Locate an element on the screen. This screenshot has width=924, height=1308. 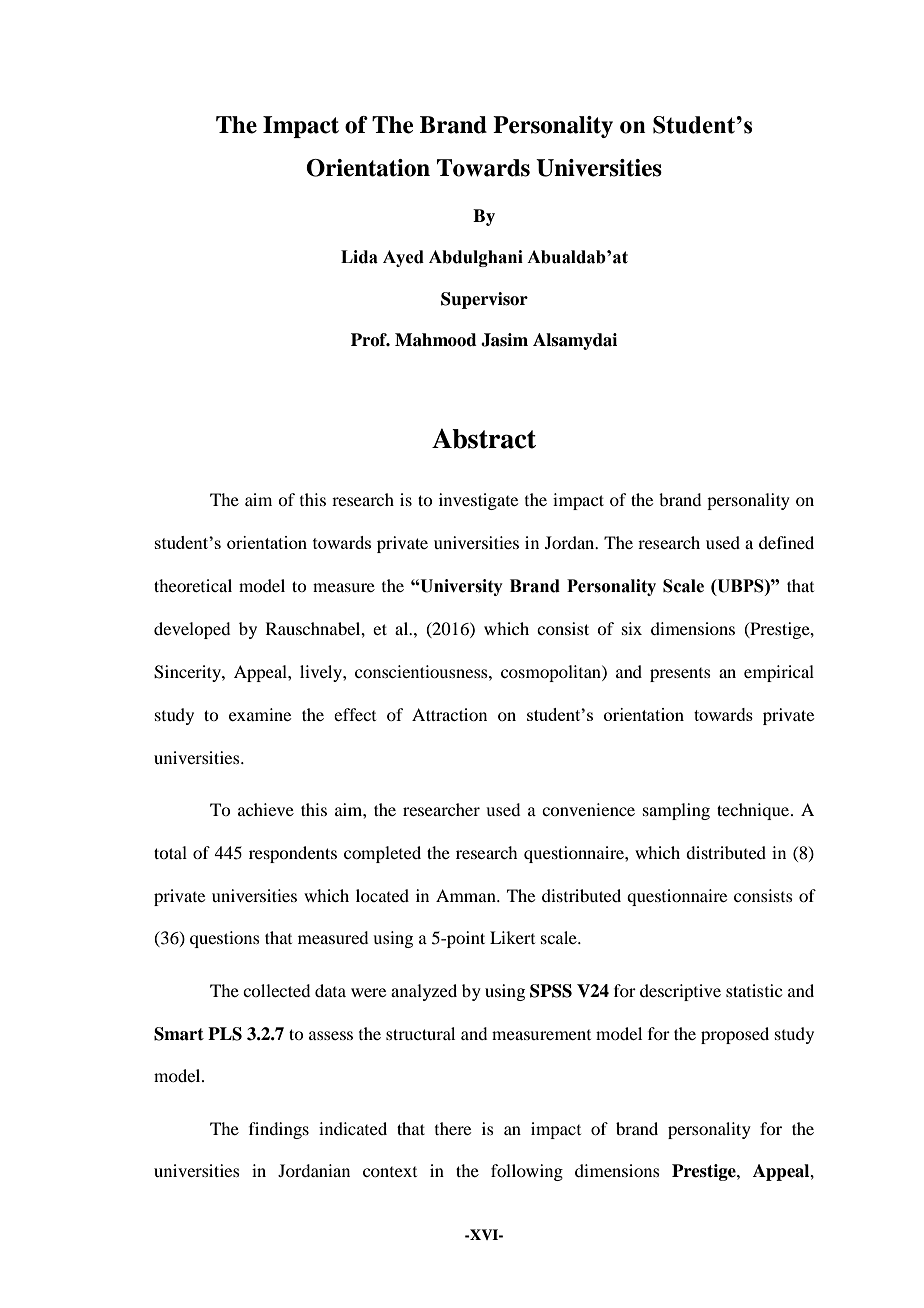
Lida is located at coordinates (359, 257).
